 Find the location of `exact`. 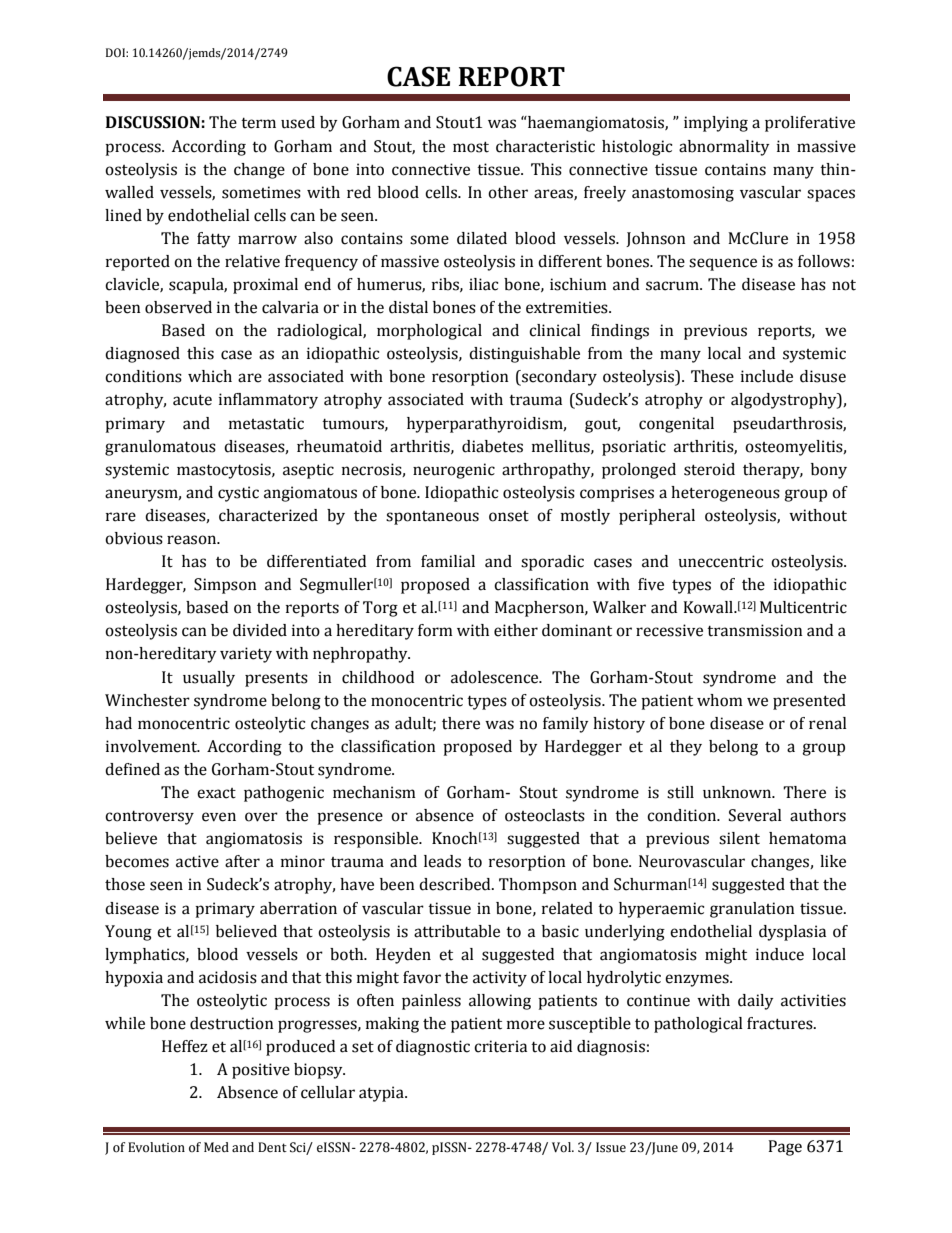

exact is located at coordinates (216, 793).
